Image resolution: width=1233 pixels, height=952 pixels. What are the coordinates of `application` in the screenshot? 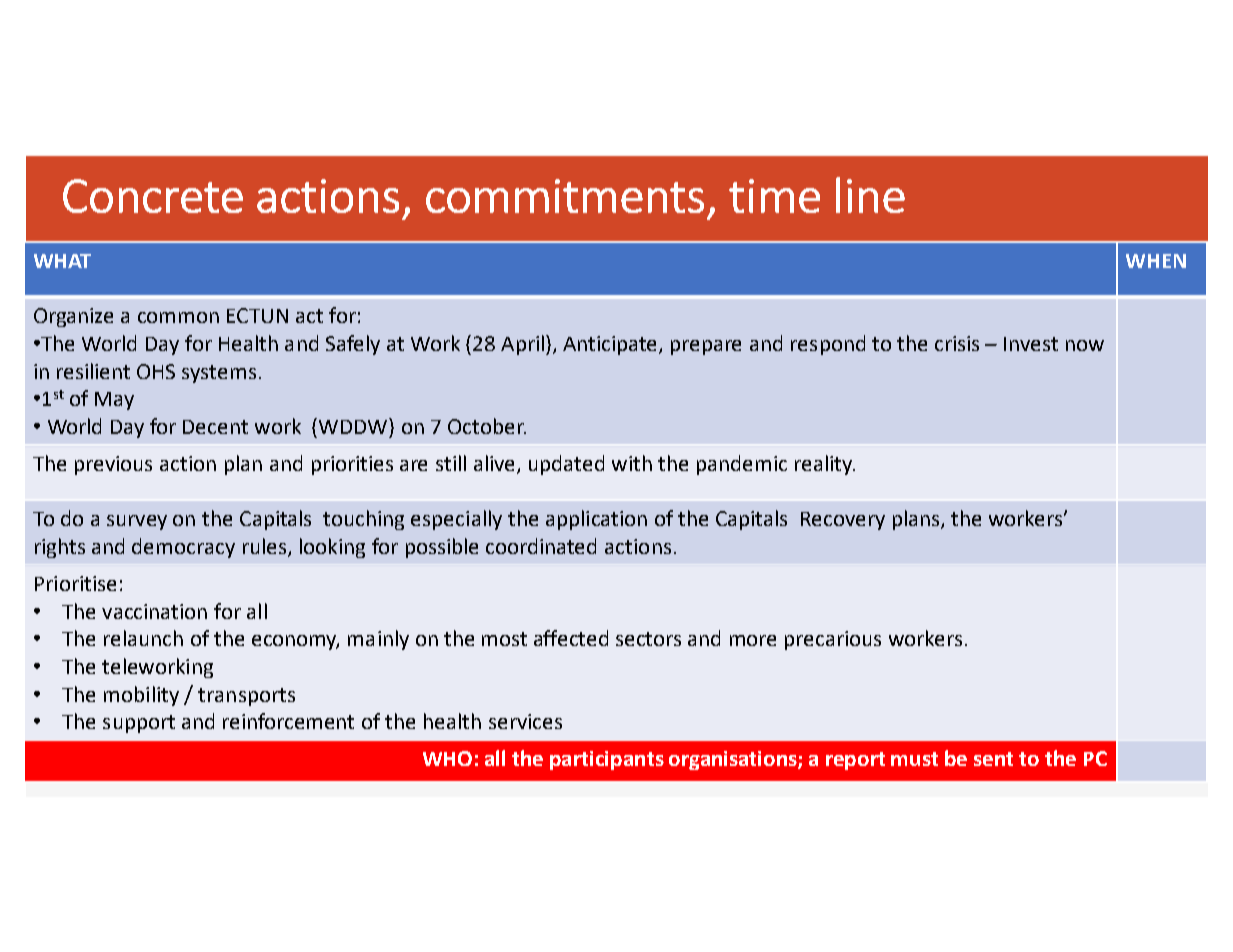 It's located at (596, 520).
